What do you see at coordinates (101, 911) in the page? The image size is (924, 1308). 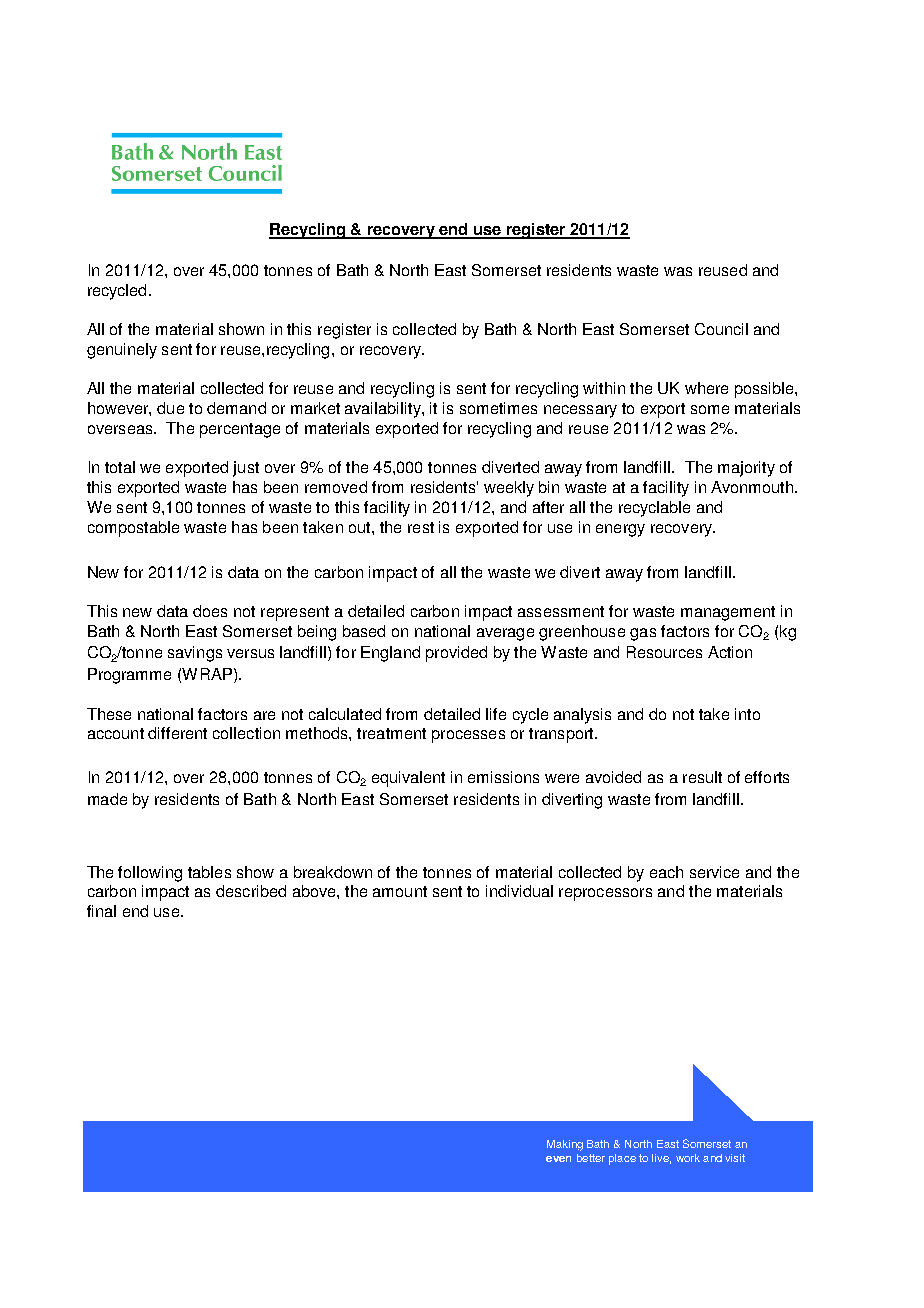 I see `final` at bounding box center [101, 911].
